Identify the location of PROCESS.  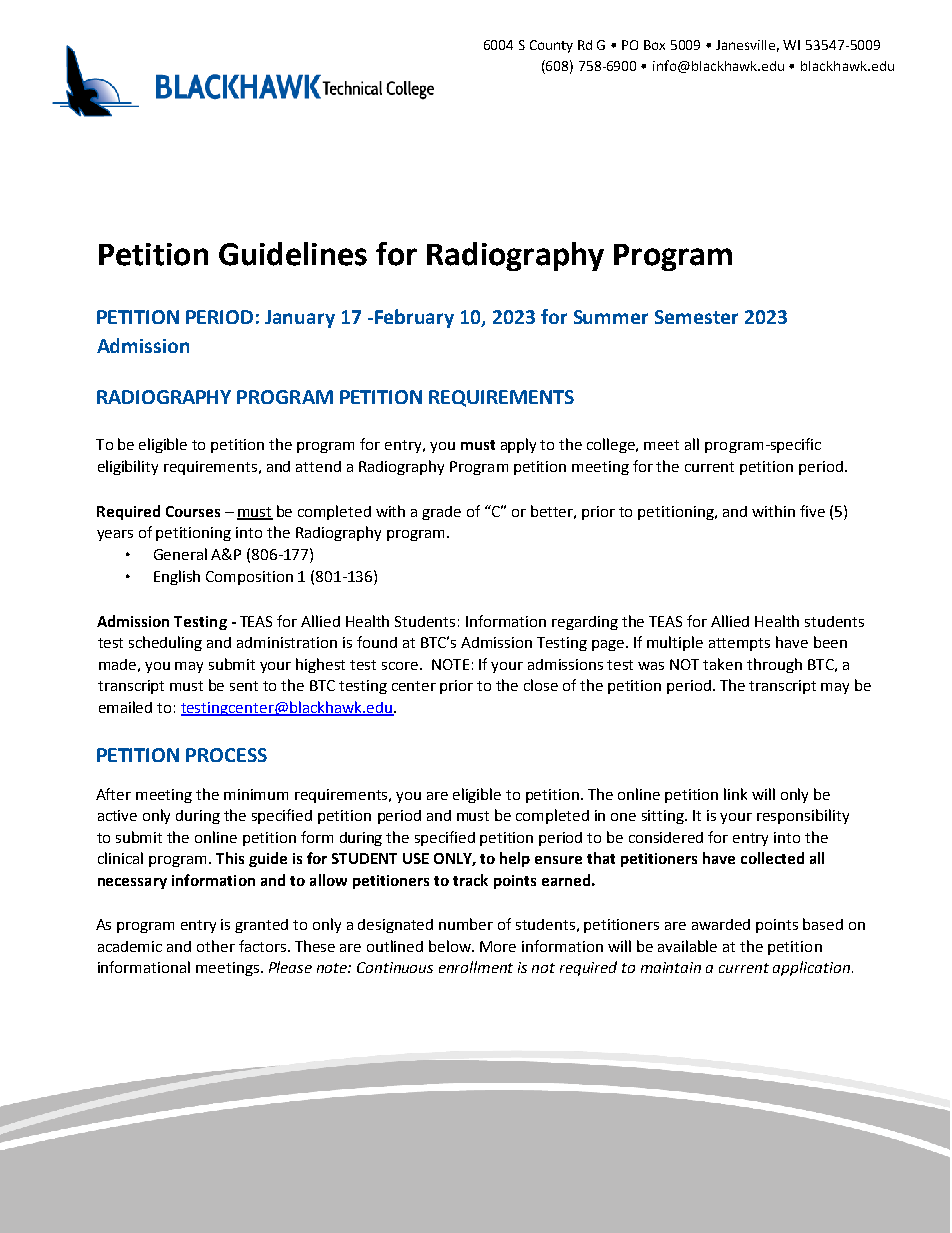
(226, 755).
